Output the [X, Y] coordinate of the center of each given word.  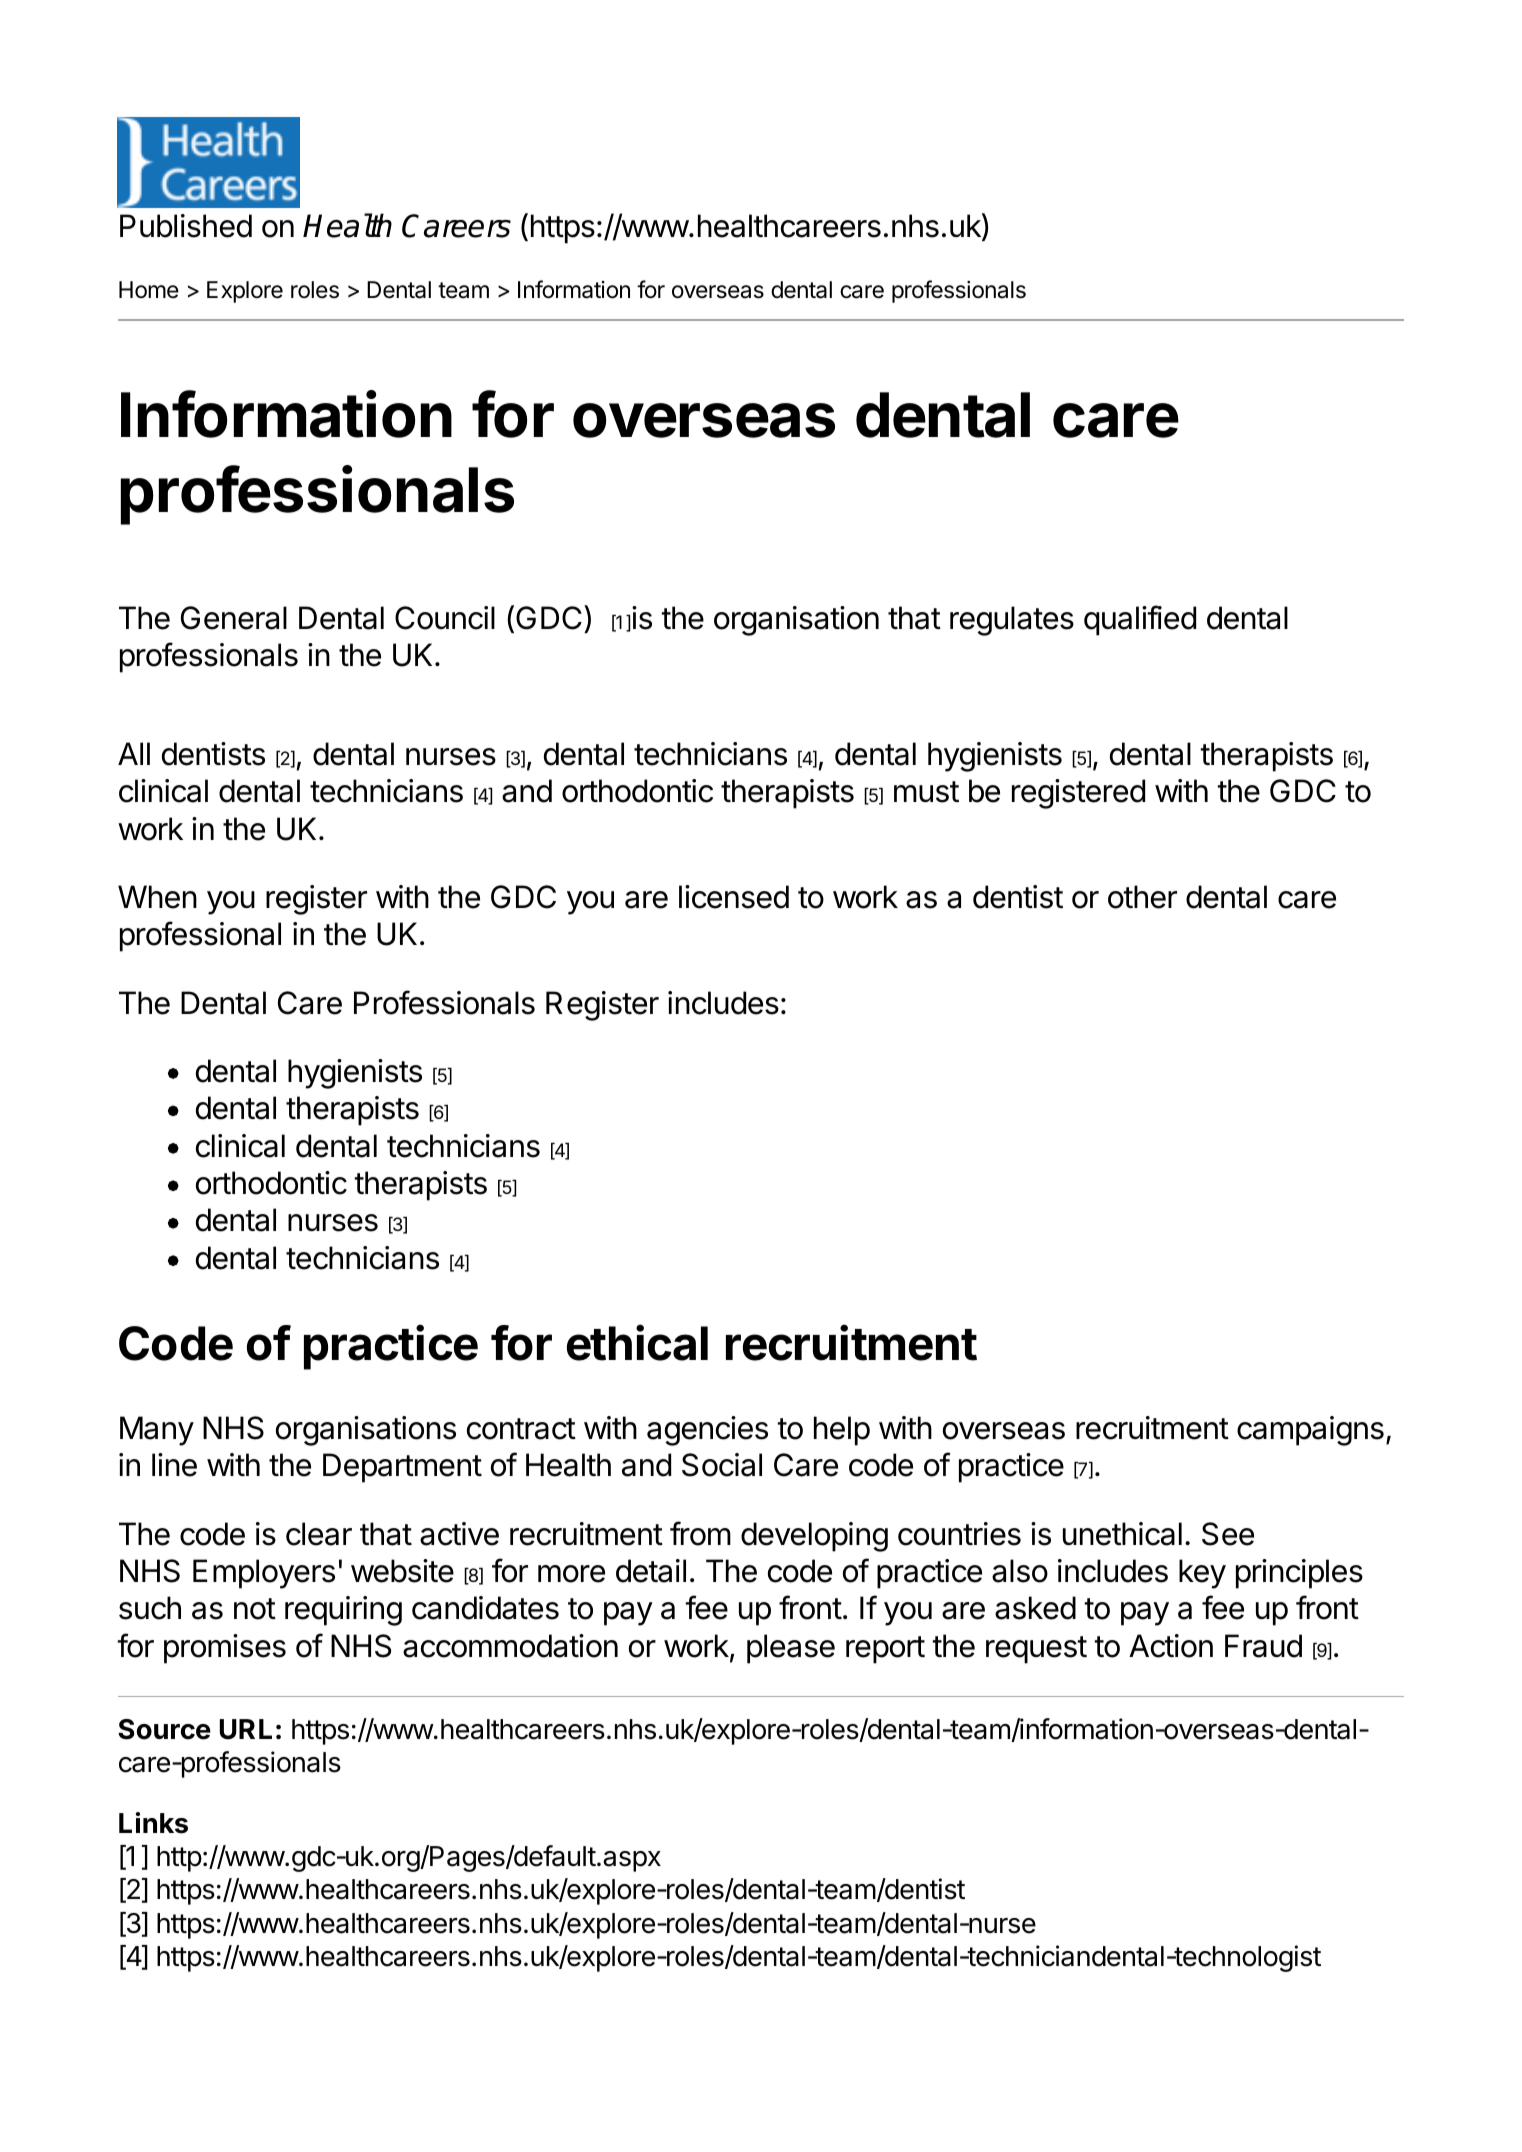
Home [149, 290]
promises [225, 1649]
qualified [1140, 620]
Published [186, 226]
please [791, 1649]
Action [1171, 1646]
